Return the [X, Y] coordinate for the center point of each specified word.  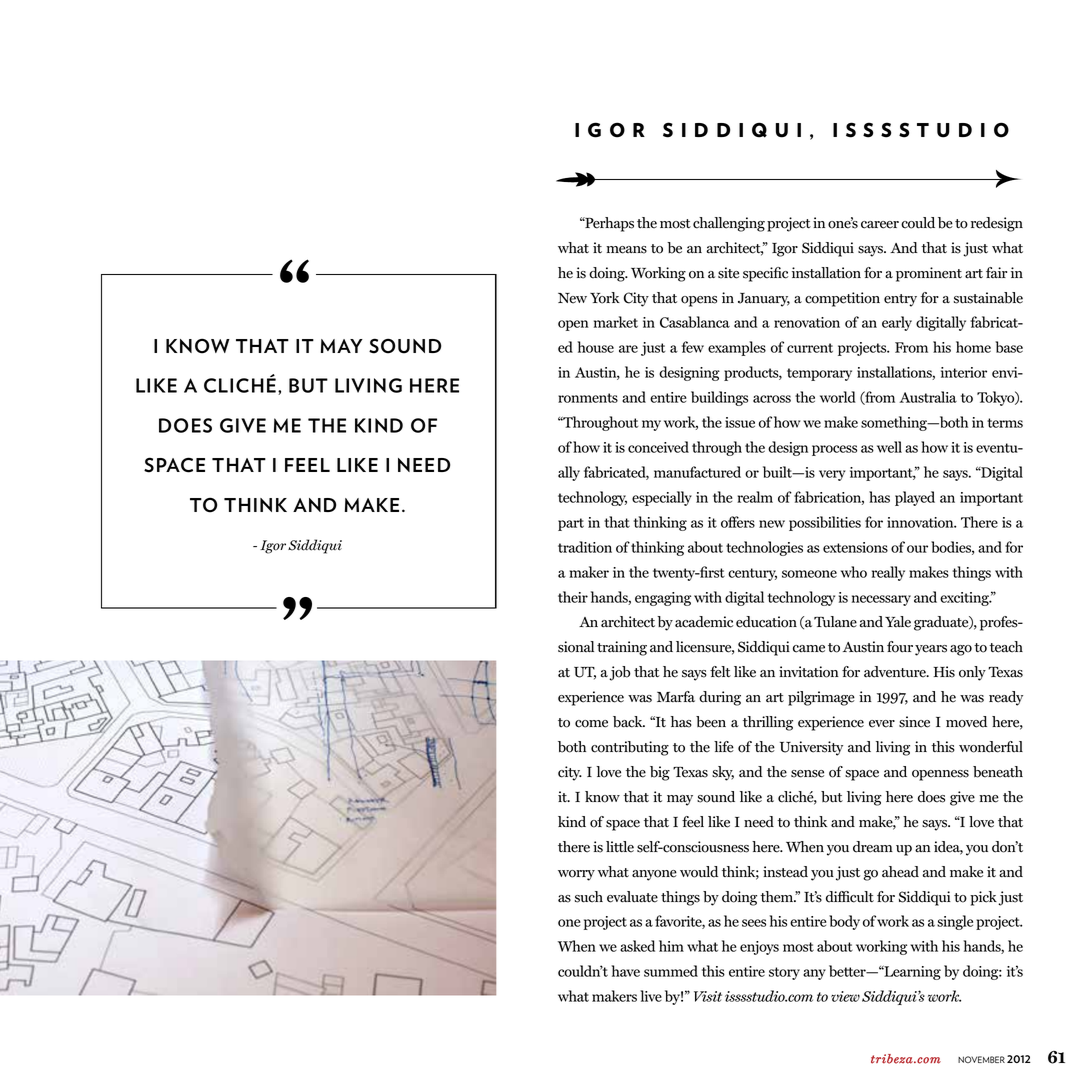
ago [961, 650]
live [651, 996]
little [620, 847]
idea [948, 848]
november [981, 1059]
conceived [658, 447]
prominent [929, 274]
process [834, 450]
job [620, 673]
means [626, 250]
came [809, 649]
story [784, 973]
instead [785, 872]
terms [1005, 423]
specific [765, 274]
